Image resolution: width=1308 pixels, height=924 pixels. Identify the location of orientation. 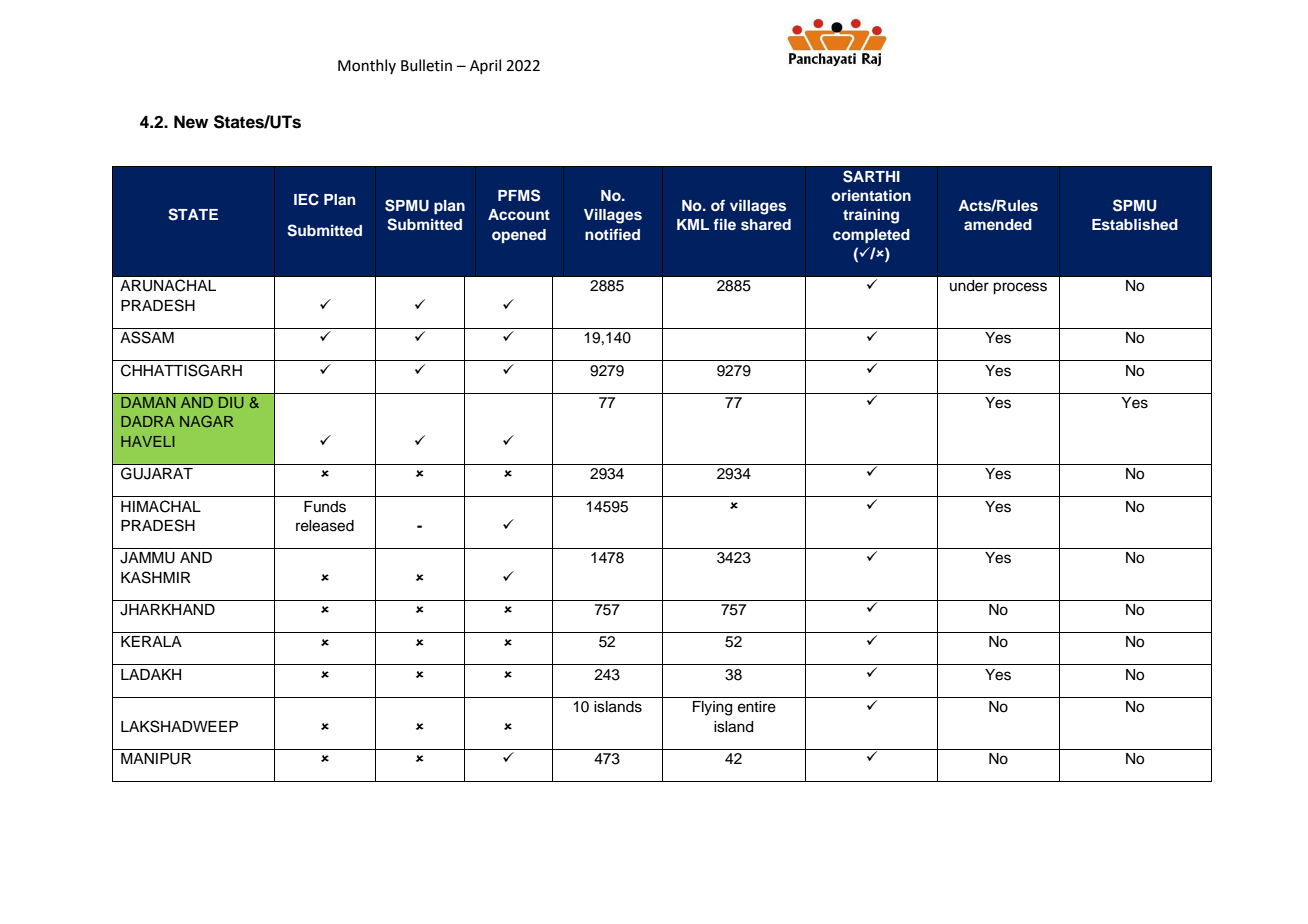
(871, 195).
